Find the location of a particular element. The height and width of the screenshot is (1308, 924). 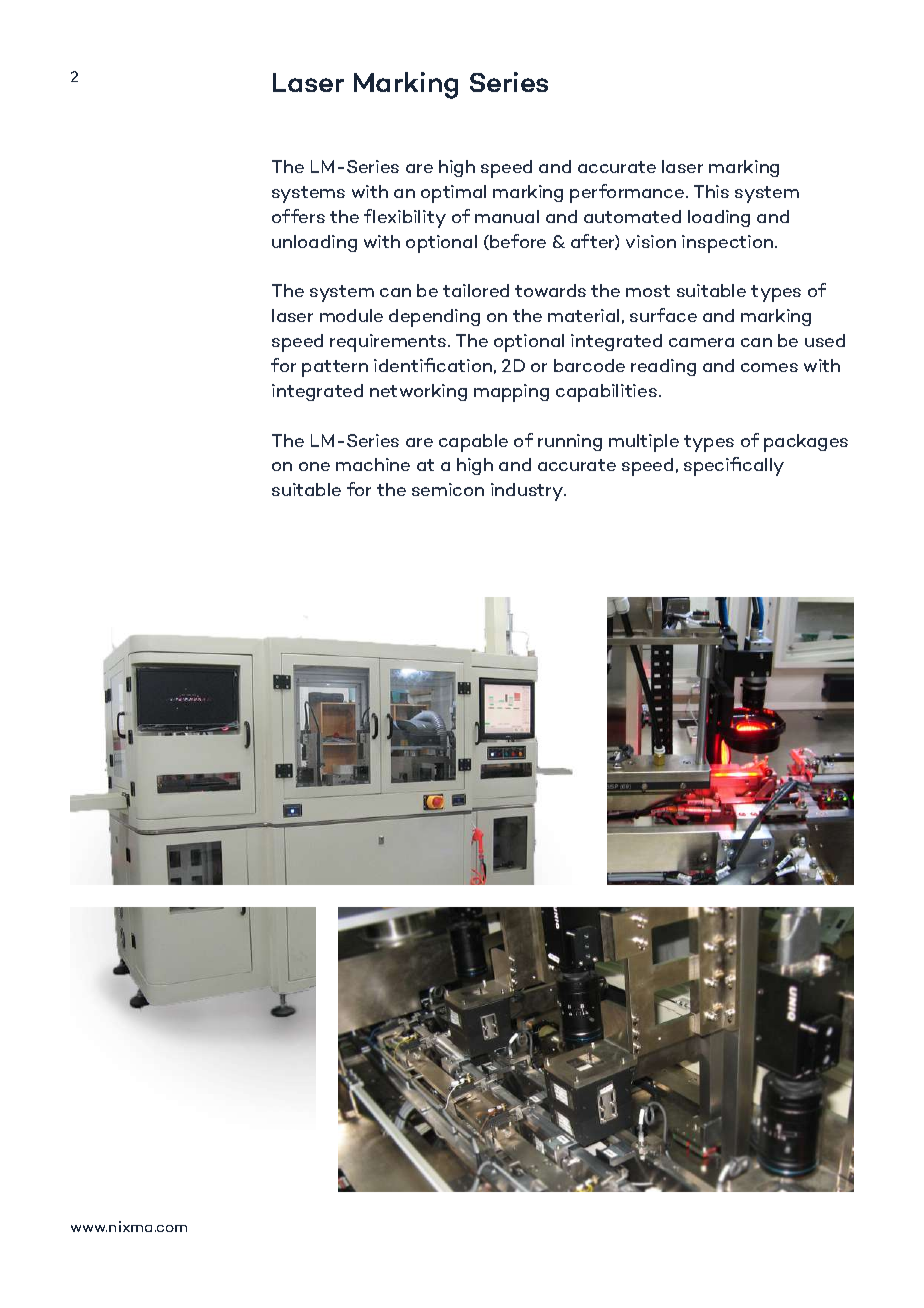

packages is located at coordinates (806, 443).
